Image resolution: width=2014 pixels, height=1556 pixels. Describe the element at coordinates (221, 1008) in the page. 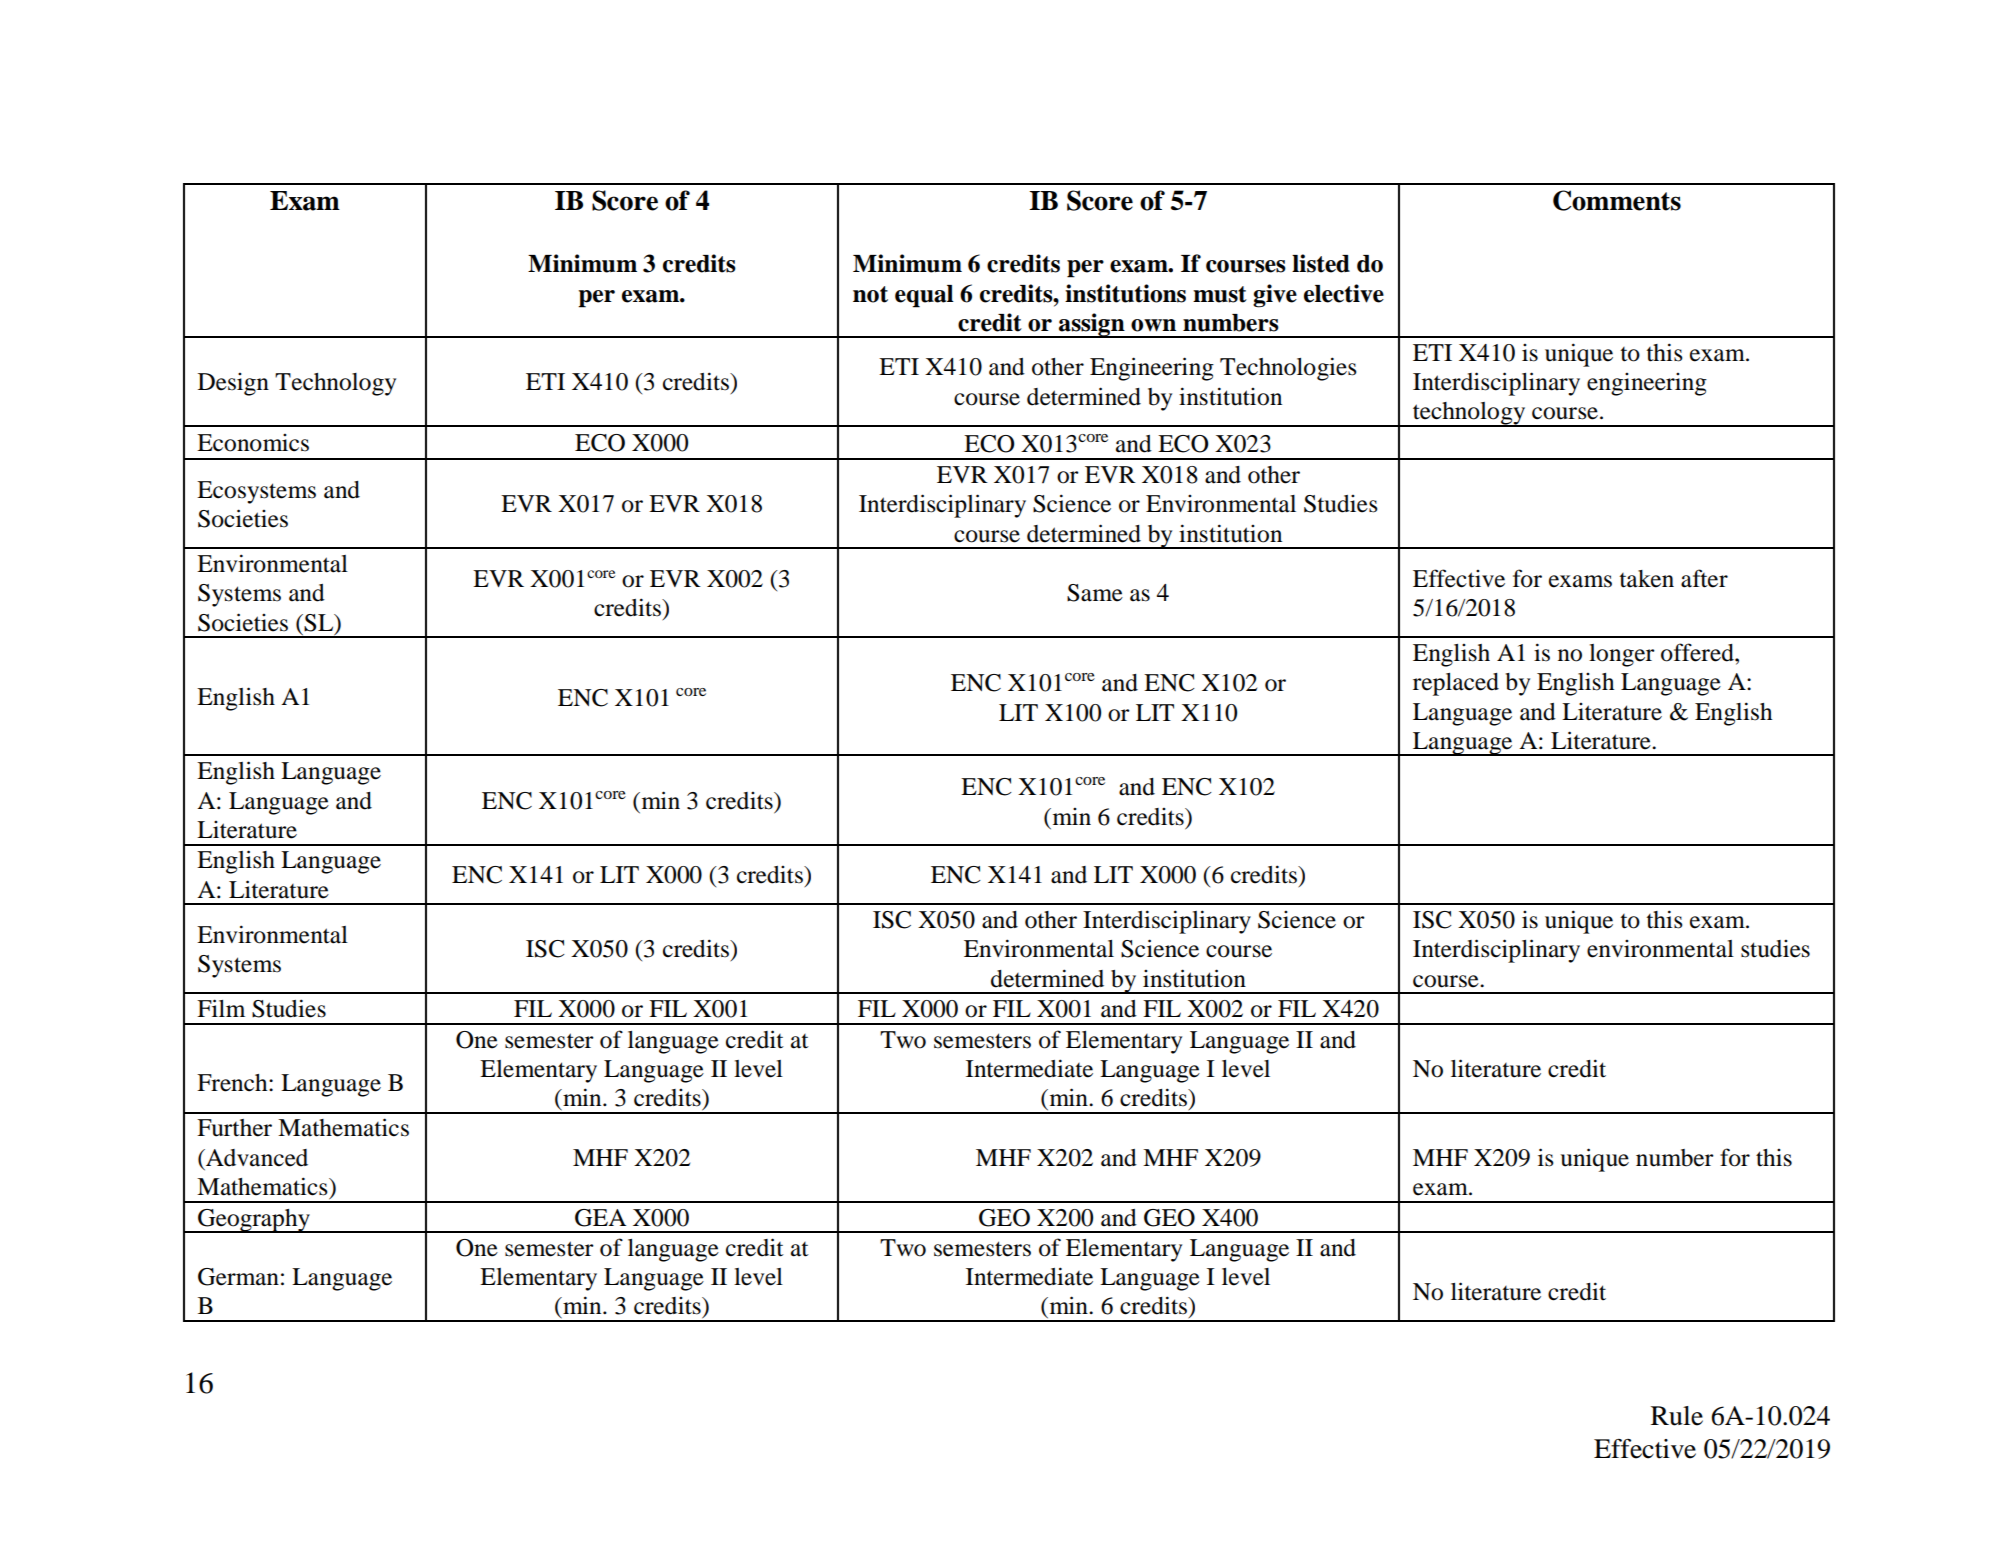

I see `Film` at that location.
